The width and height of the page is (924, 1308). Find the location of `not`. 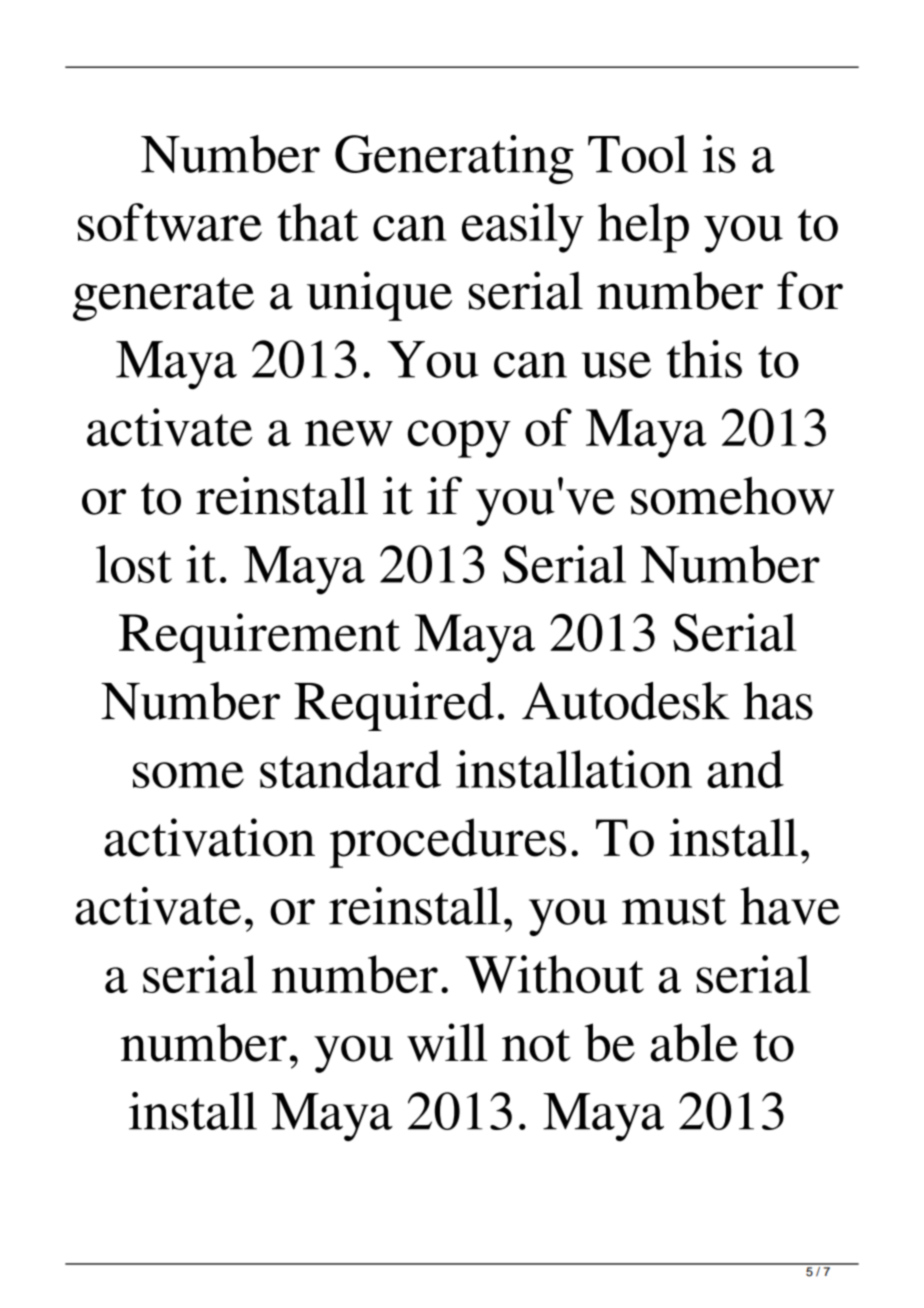

not is located at coordinates (536, 1045).
